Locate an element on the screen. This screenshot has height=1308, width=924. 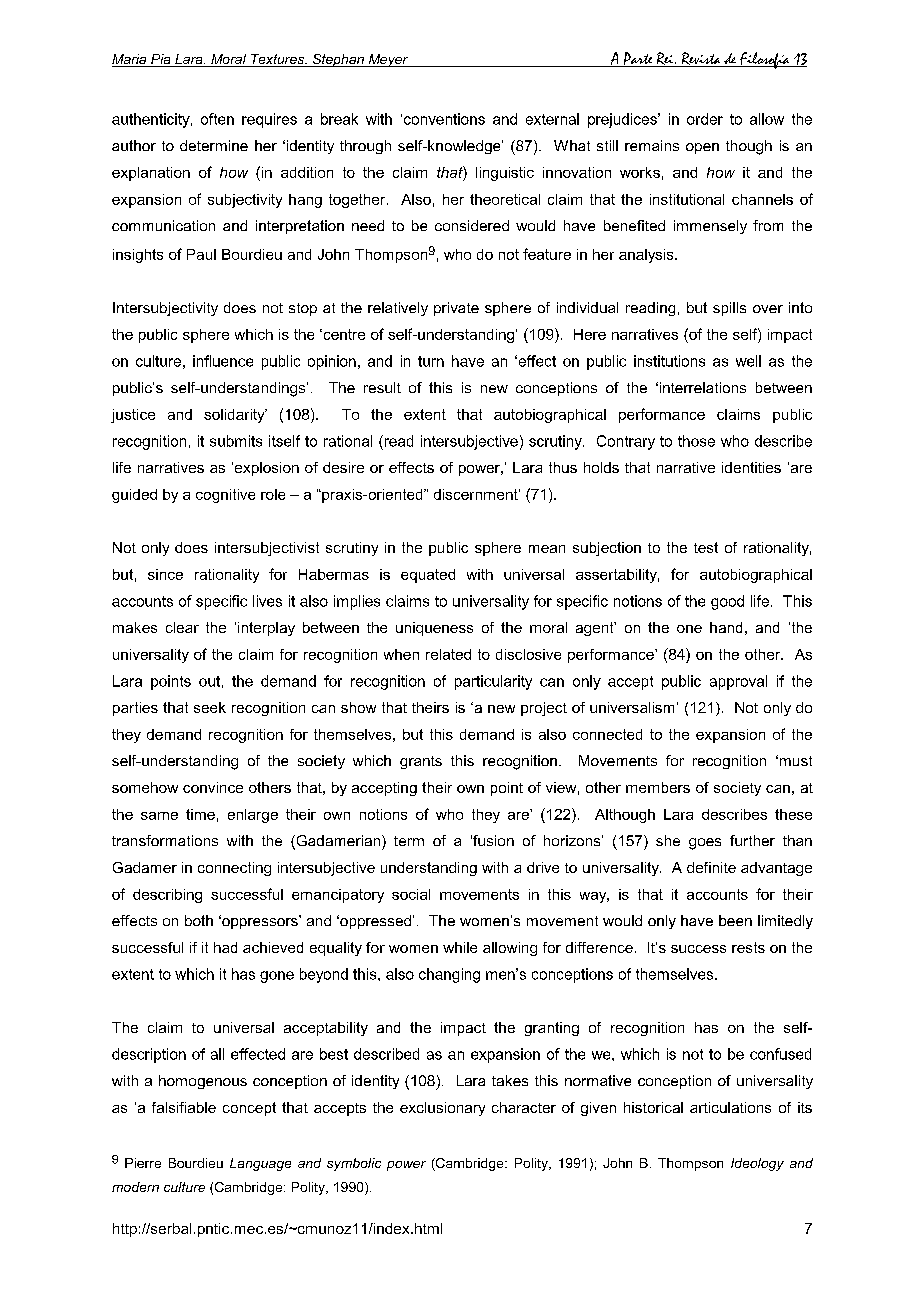
Ideology is located at coordinates (757, 1164).
